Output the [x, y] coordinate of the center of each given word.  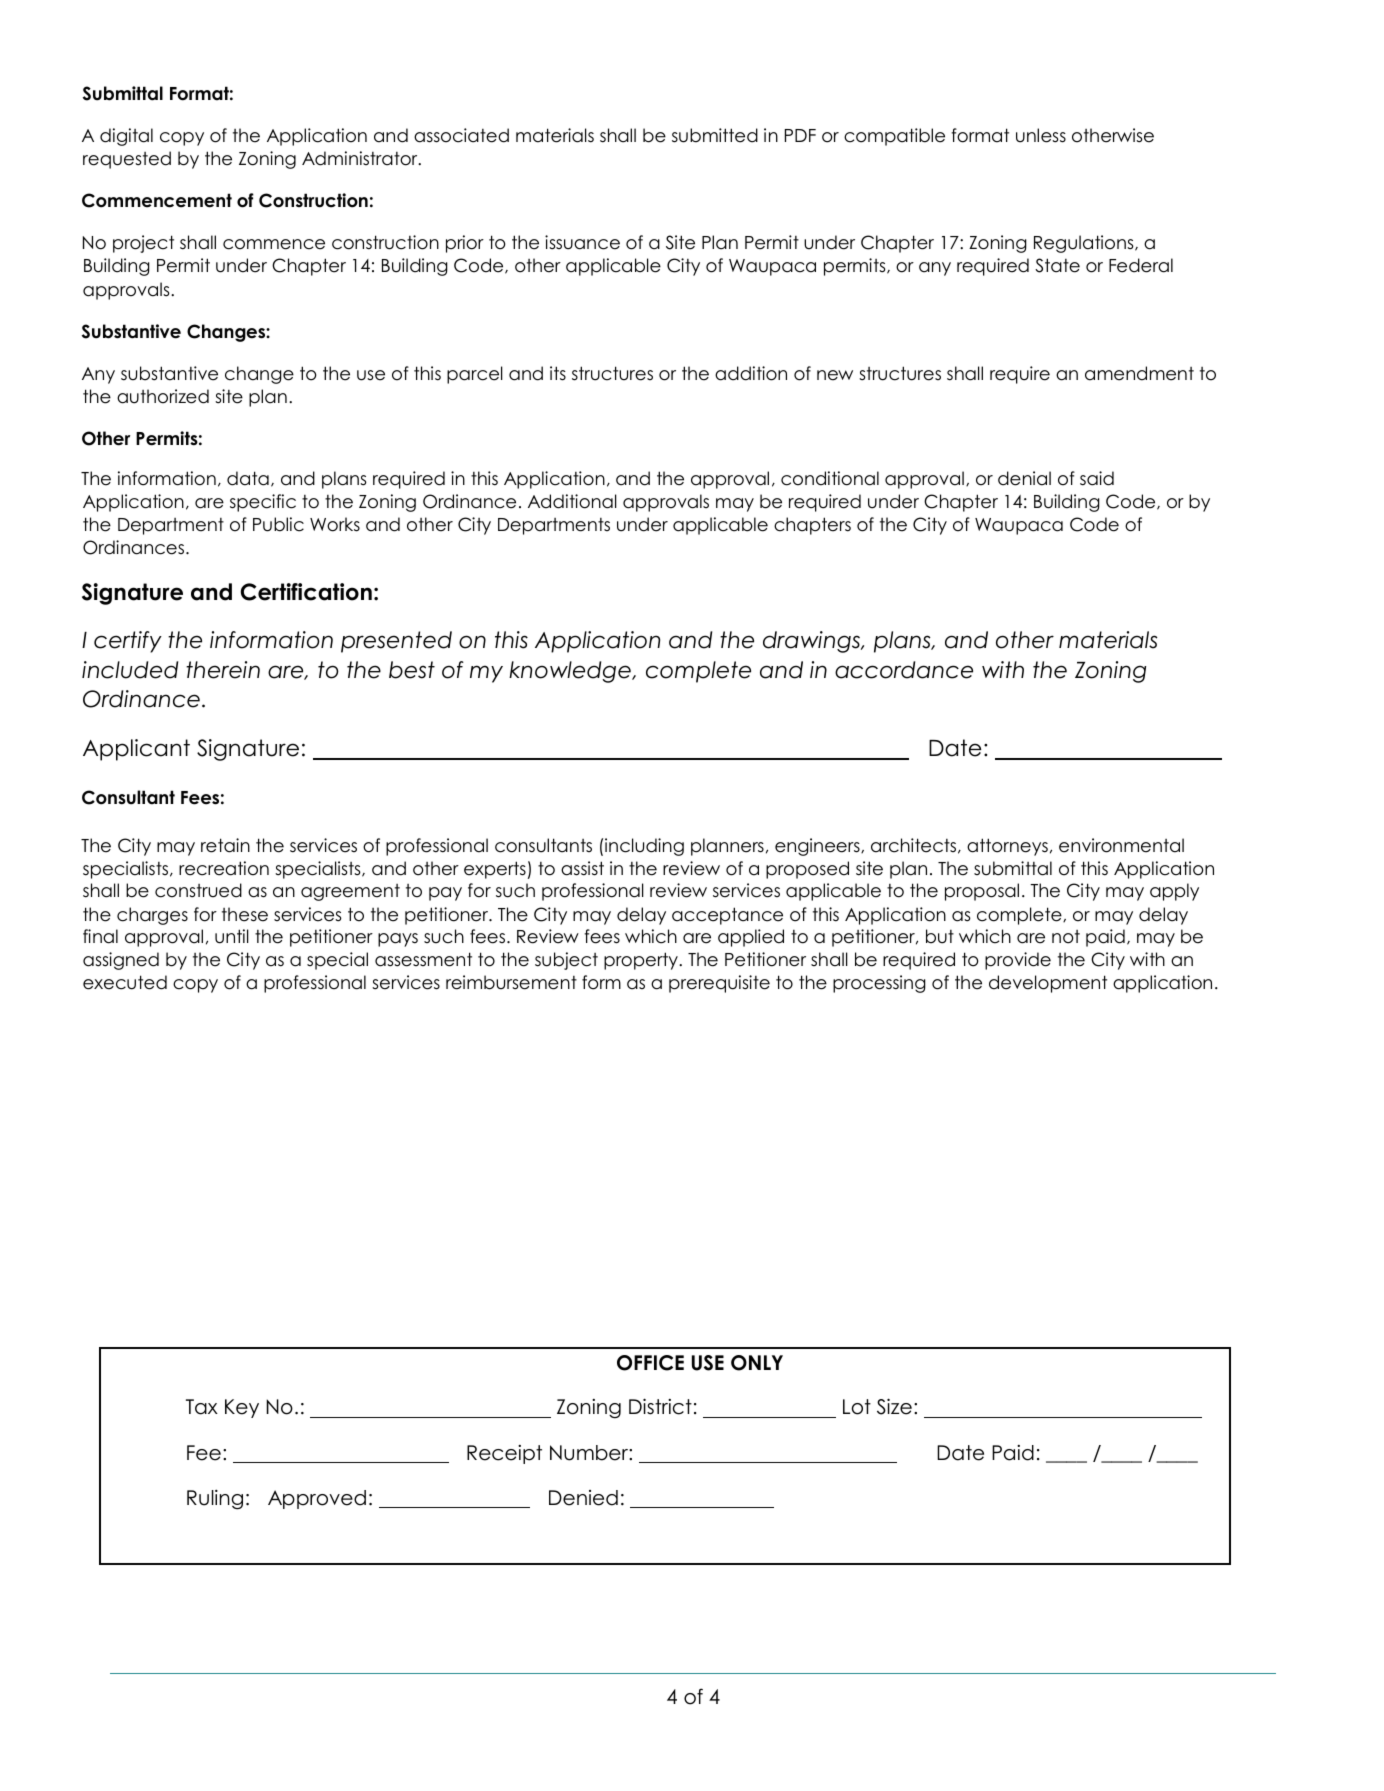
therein [223, 670]
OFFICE [650, 1363]
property [642, 961]
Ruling [215, 1500]
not [1066, 937]
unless [1041, 135]
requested [127, 160]
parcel [475, 375]
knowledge [571, 672]
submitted [715, 135]
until [232, 936]
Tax [202, 1407]
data [248, 478]
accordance [904, 670]
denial [1024, 478]
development [1048, 984]
